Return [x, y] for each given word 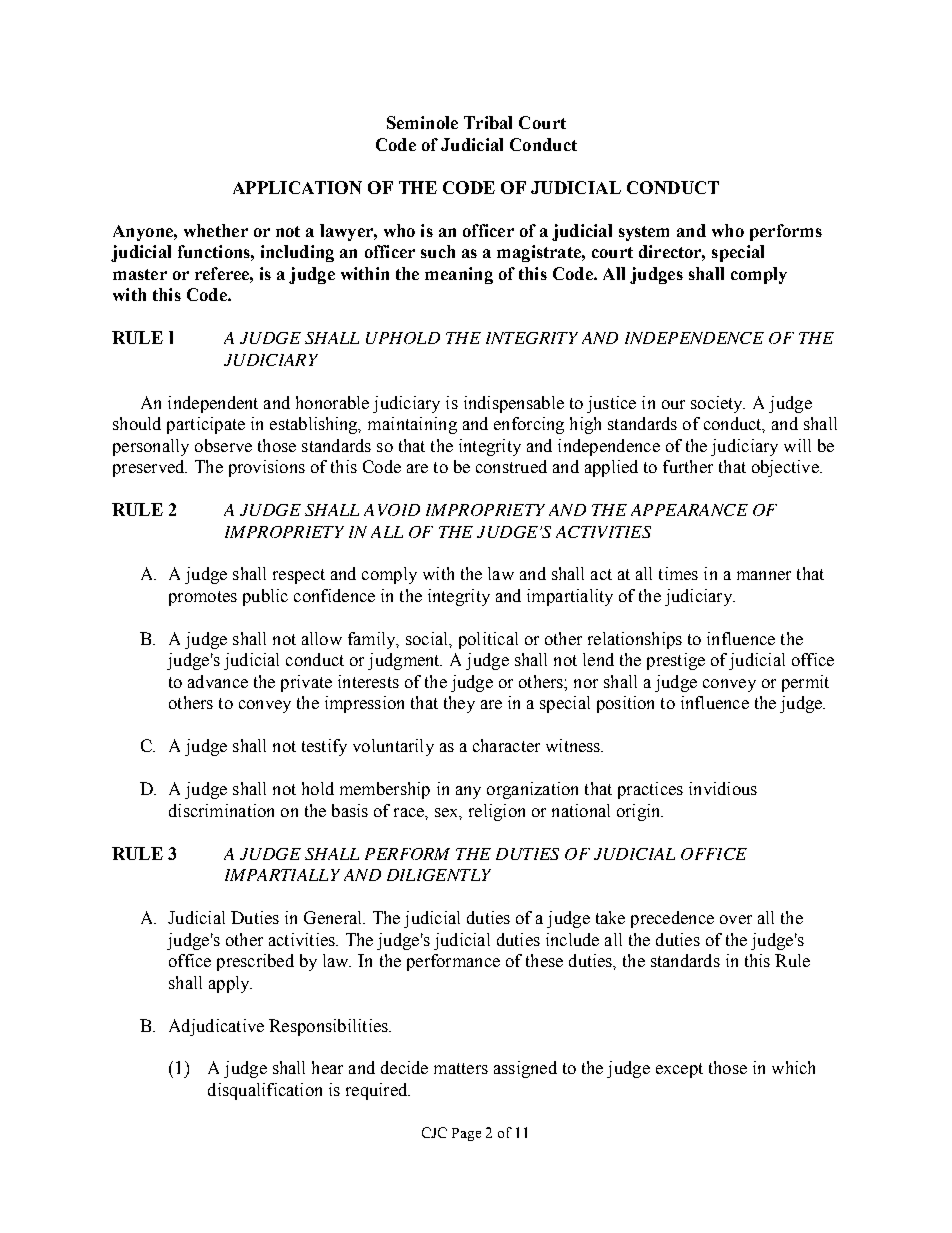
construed [511, 466]
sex [448, 813]
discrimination [221, 810]
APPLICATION [297, 187]
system [644, 233]
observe [223, 445]
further [688, 466]
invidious [723, 788]
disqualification [265, 1091]
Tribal [488, 122]
